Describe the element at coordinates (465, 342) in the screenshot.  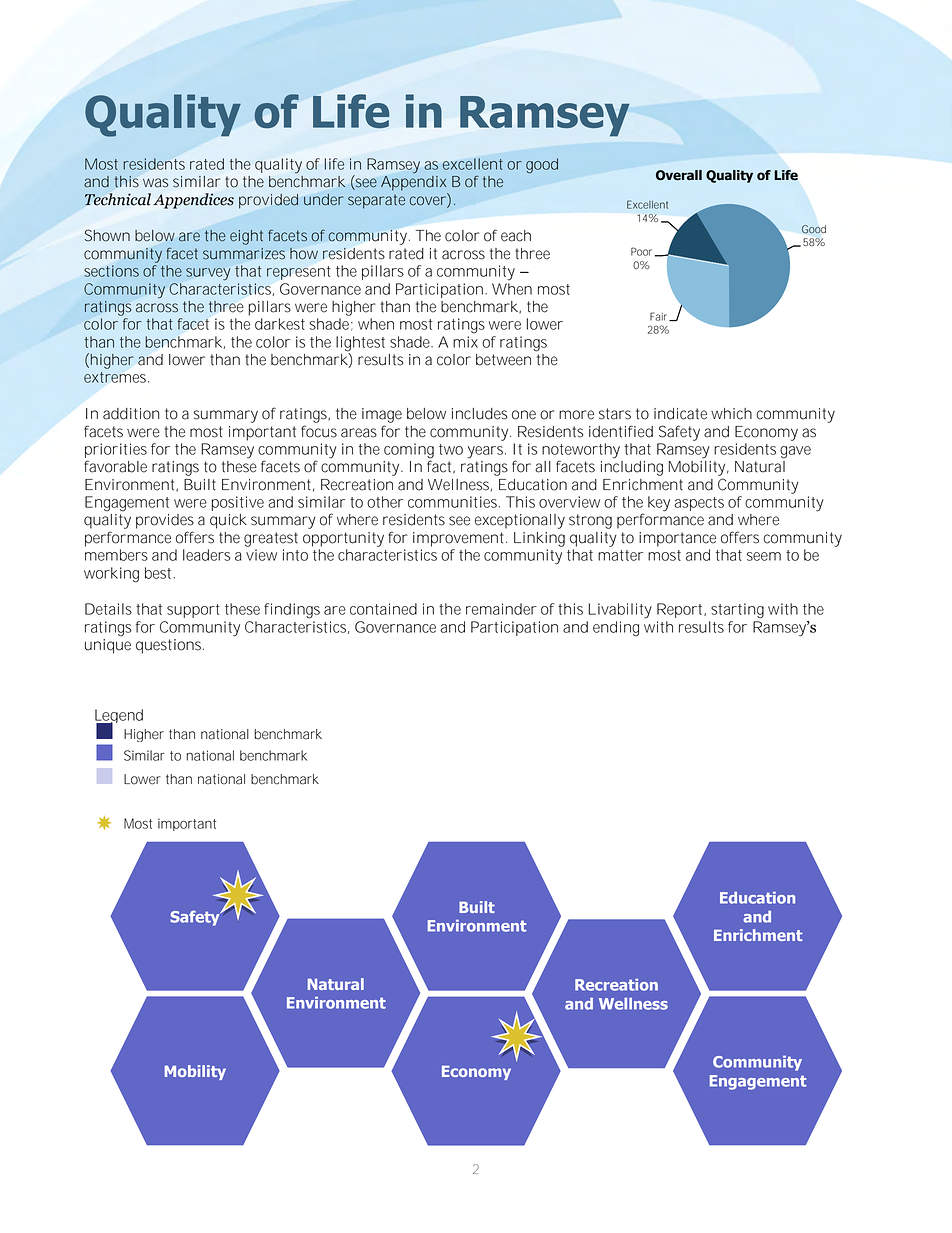
I see `mix` at that location.
